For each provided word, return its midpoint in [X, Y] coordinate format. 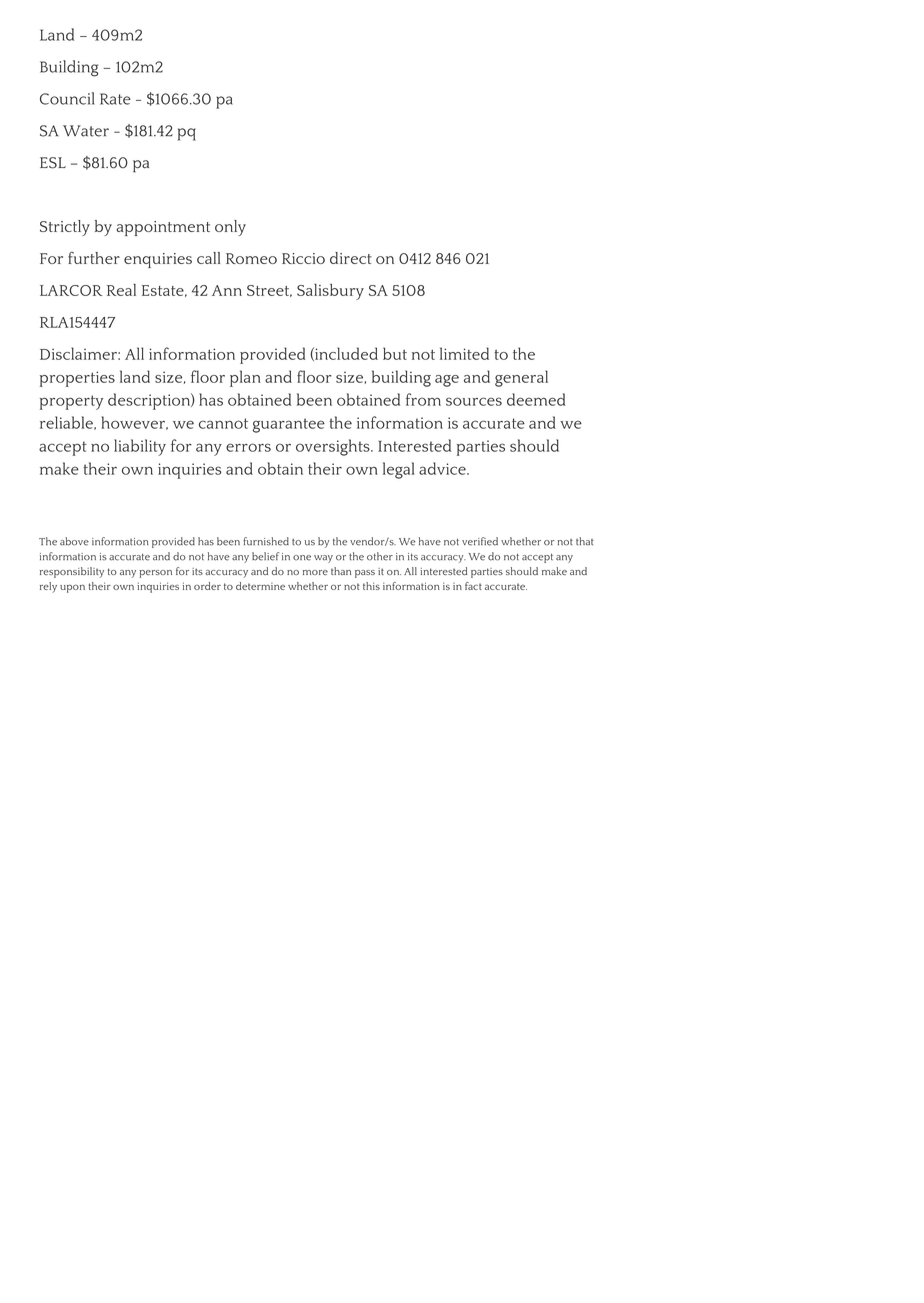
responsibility [72, 572]
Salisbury [330, 292]
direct [351, 258]
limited [464, 353]
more [315, 572]
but [395, 353]
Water [86, 131]
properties [77, 379]
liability [140, 447]
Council [67, 98]
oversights [334, 447]
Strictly [65, 228]
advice [443, 468]
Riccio [303, 258]
